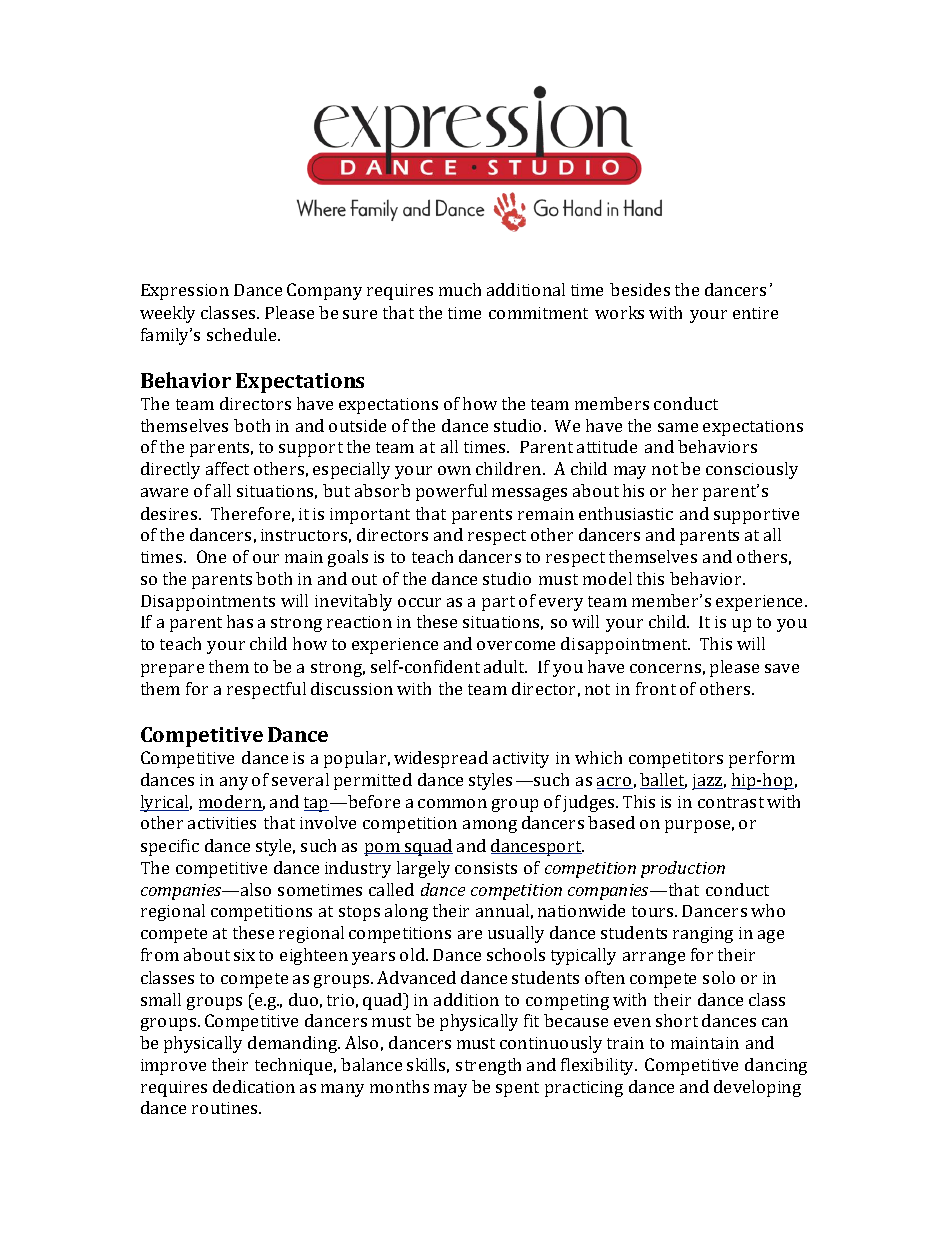 The image size is (952, 1233). What do you see at coordinates (683, 869) in the document?
I see `production` at bounding box center [683, 869].
